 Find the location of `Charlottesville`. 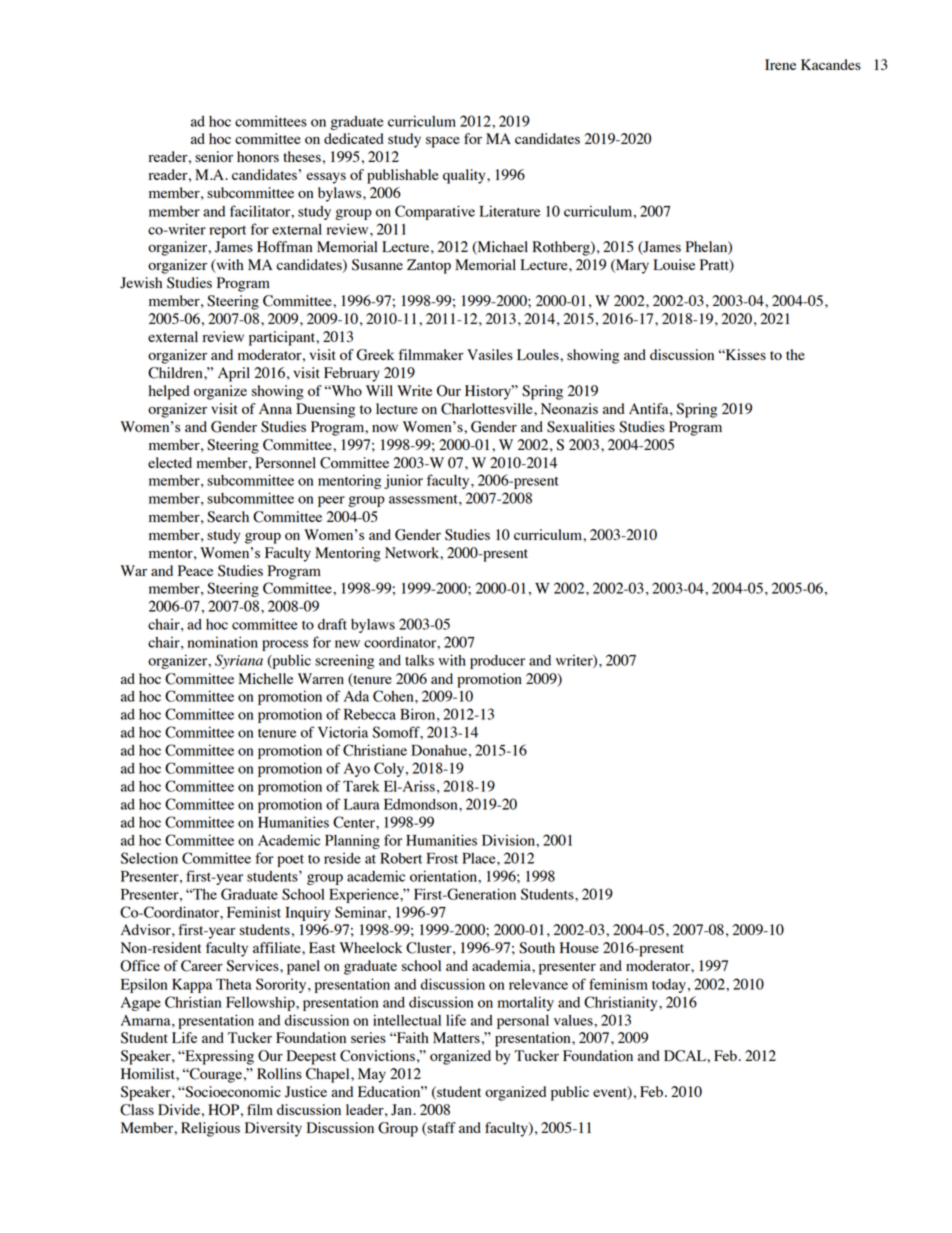

Charlottesville is located at coordinates (488, 409).
